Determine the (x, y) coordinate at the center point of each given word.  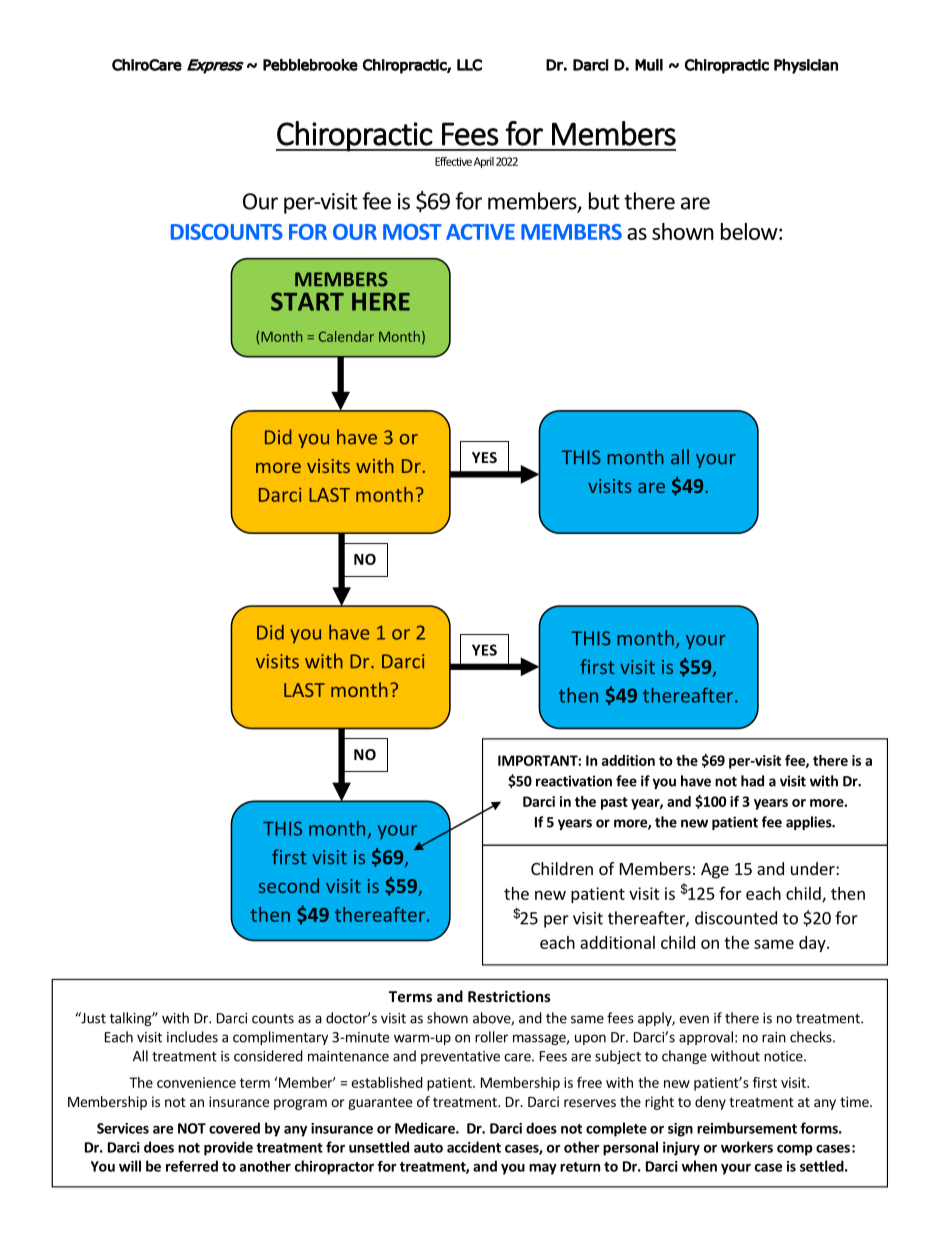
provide (228, 1148)
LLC (469, 65)
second (288, 885)
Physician (806, 66)
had (752, 781)
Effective (453, 161)
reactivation (574, 781)
